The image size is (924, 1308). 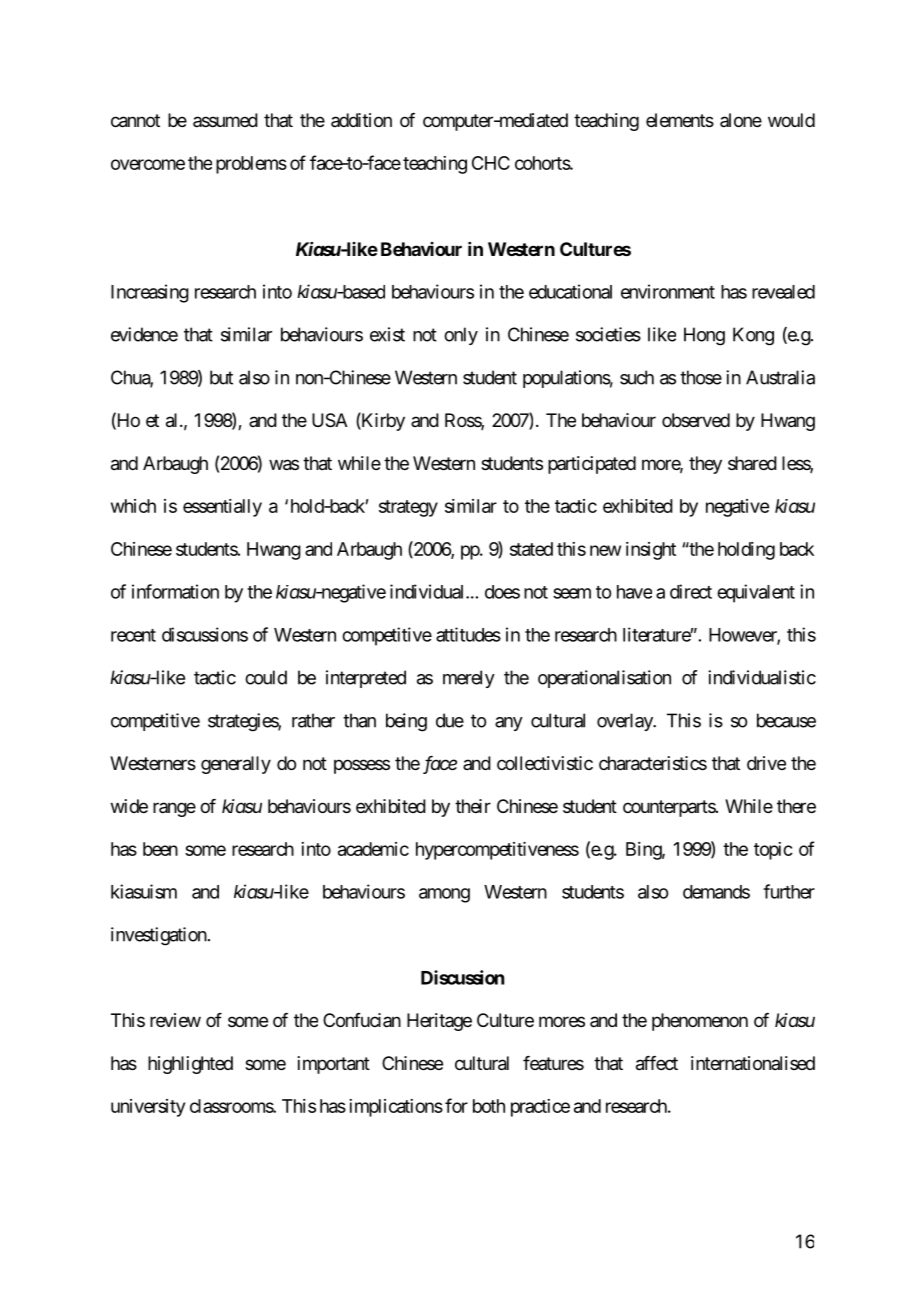 I want to click on been, so click(x=160, y=849).
